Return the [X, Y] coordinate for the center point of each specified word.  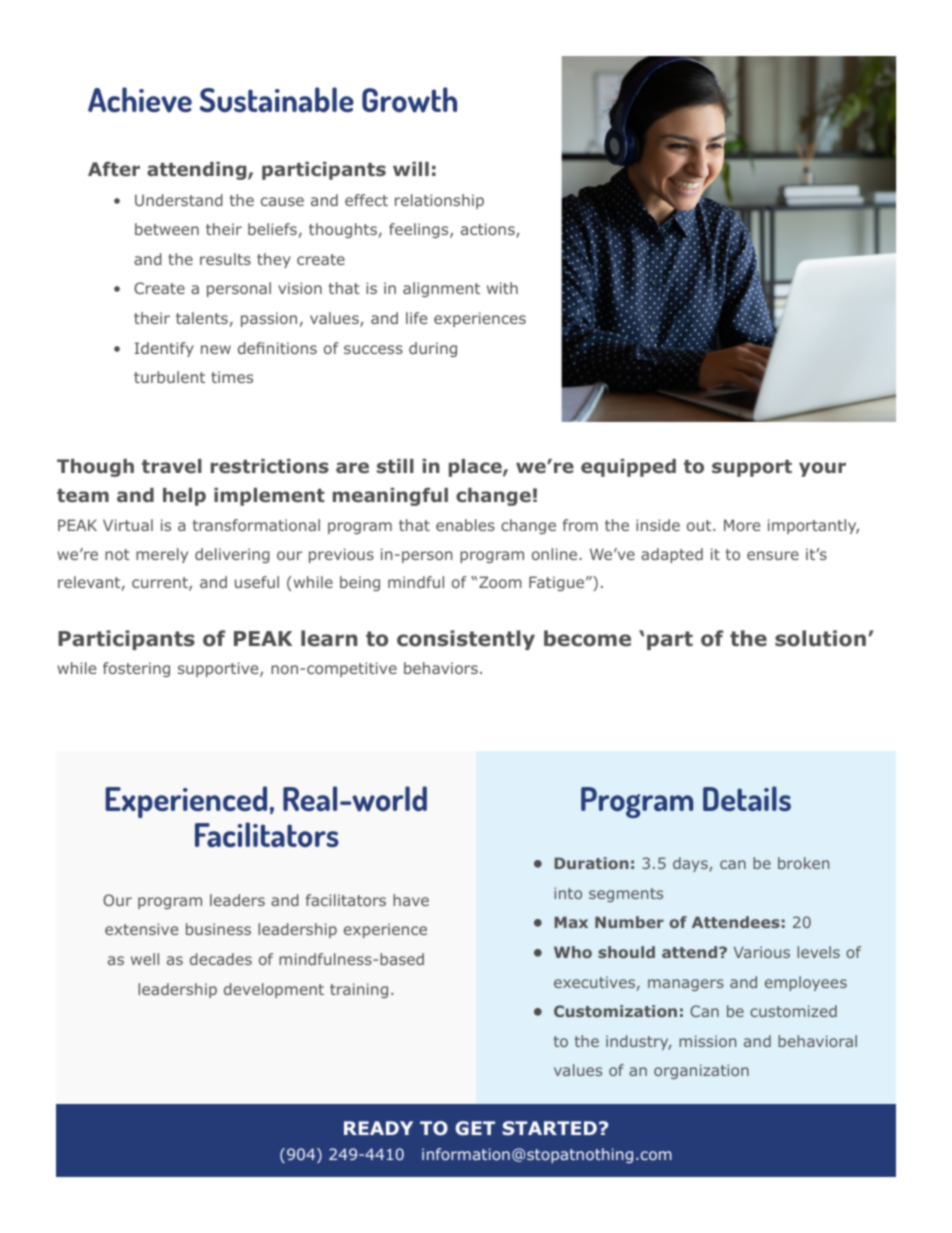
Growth [409, 100]
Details [747, 798]
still [395, 466]
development [274, 990]
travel [172, 466]
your [822, 469]
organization [701, 1071]
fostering [136, 669]
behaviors [441, 668]
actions [489, 230]
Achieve [140, 100]
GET [475, 1128]
